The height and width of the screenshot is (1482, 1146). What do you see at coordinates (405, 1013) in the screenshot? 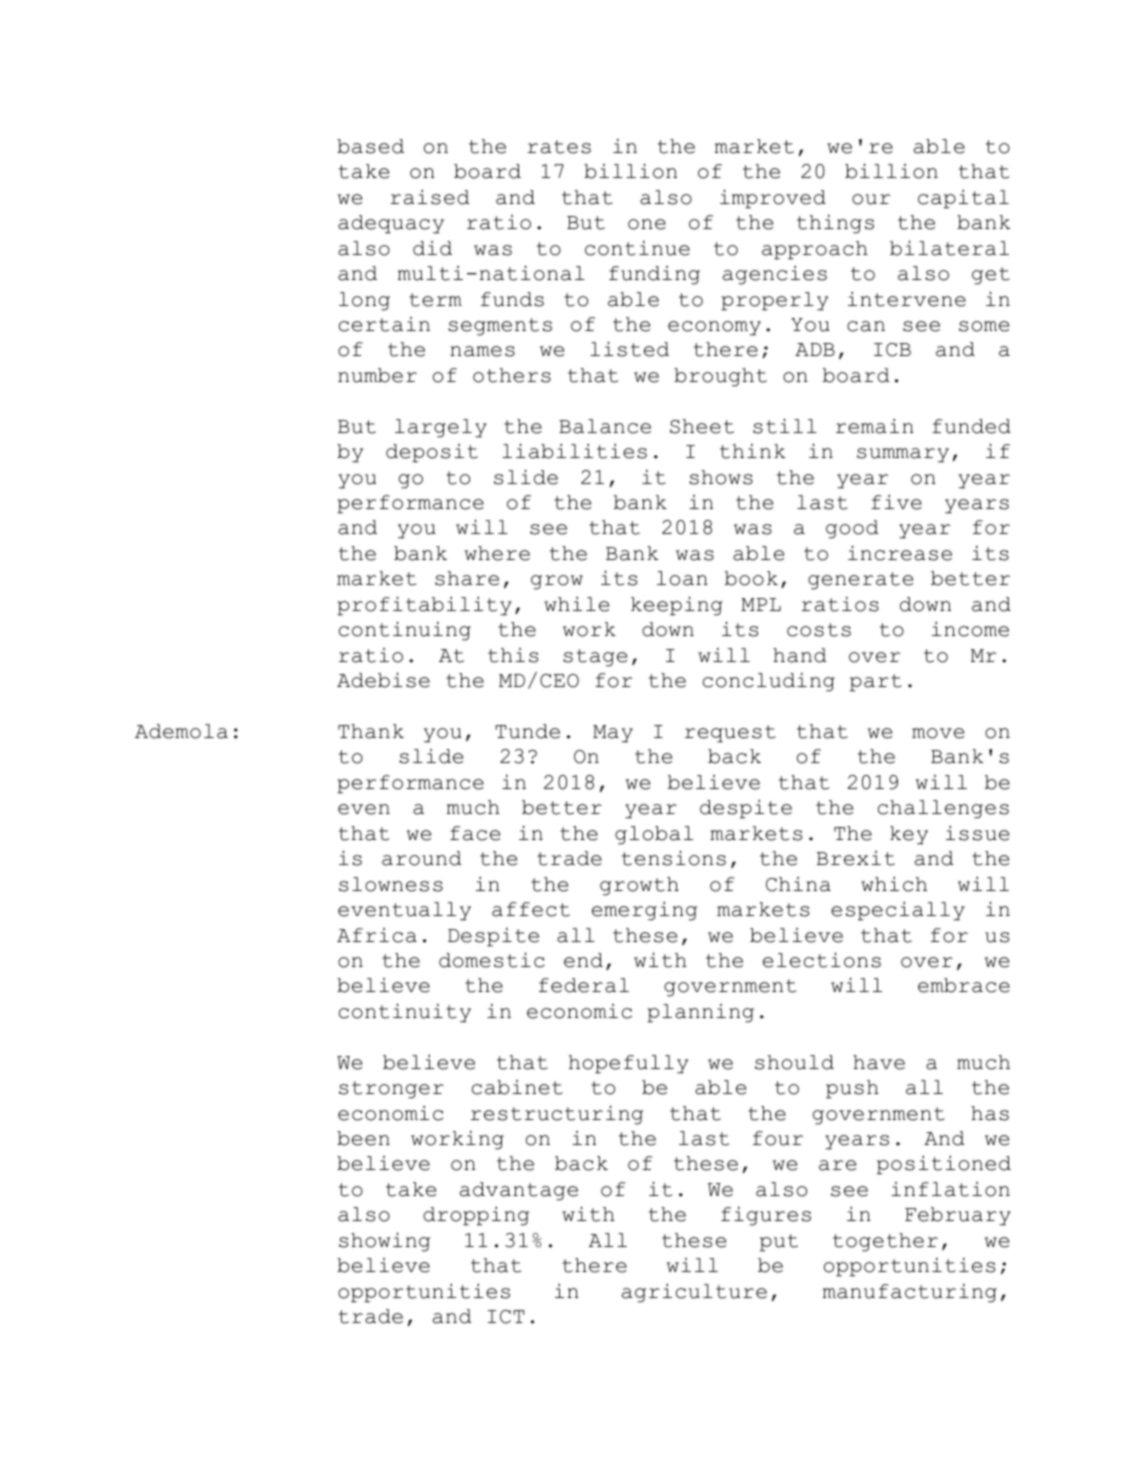
I see `continuity` at bounding box center [405, 1013].
